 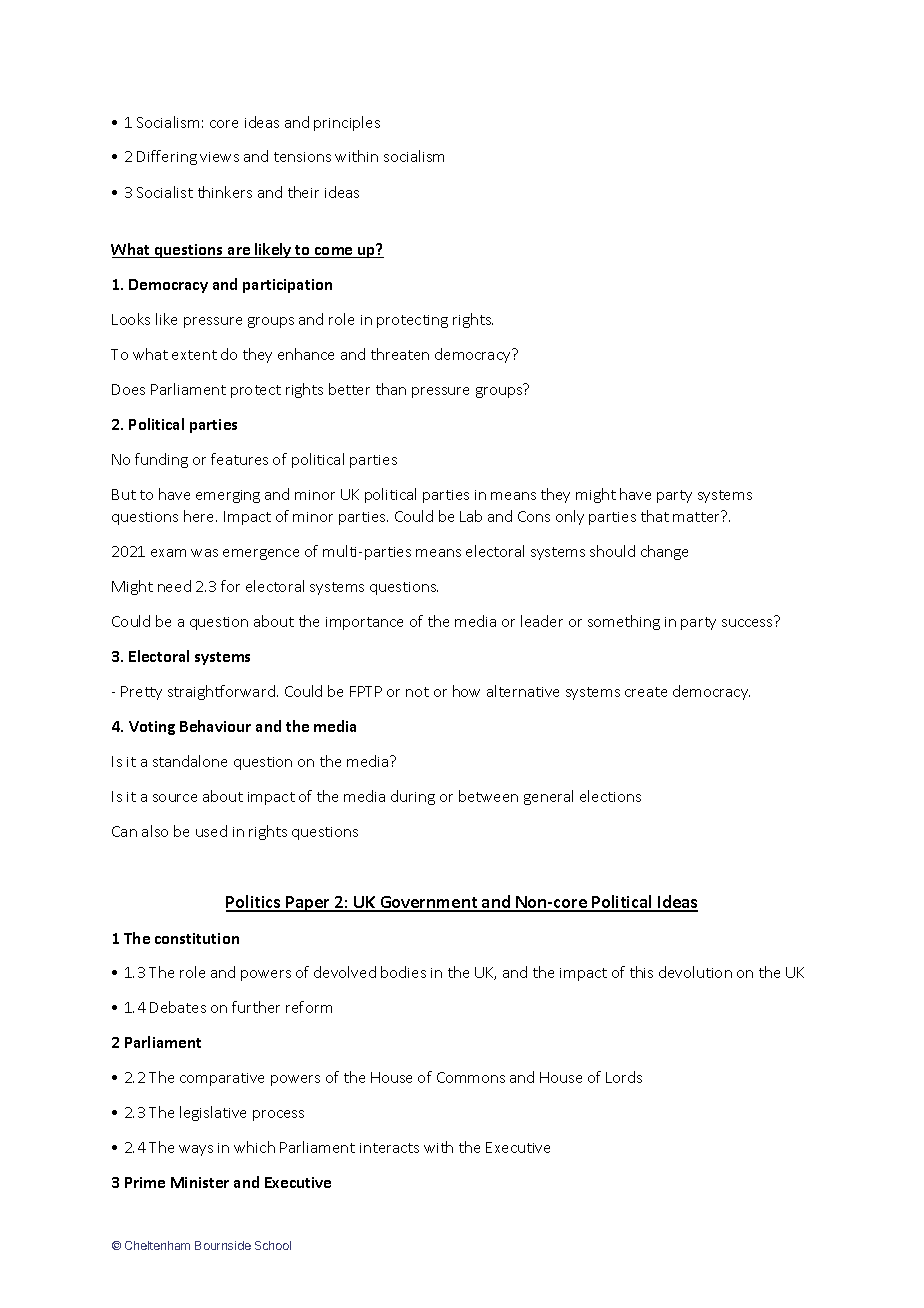 I want to click on Lab, so click(x=471, y=516).
